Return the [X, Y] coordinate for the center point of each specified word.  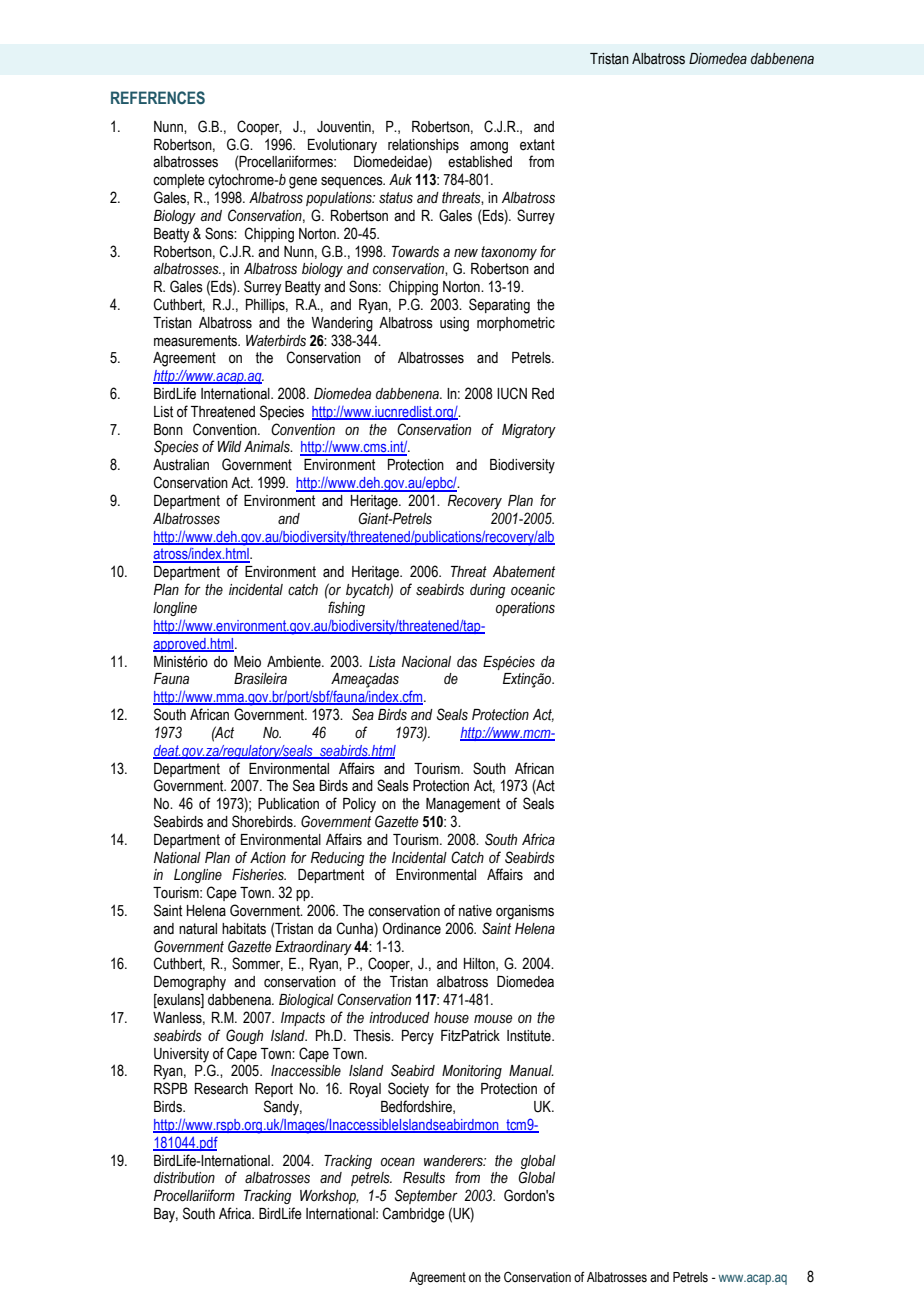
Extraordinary [313, 948]
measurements [197, 341]
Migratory [529, 431]
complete [179, 181]
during [488, 591]
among [489, 147]
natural [198, 929]
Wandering [342, 324]
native [475, 911]
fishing [346, 608]
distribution [184, 1178]
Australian [181, 465]
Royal [365, 1090]
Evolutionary [342, 146]
